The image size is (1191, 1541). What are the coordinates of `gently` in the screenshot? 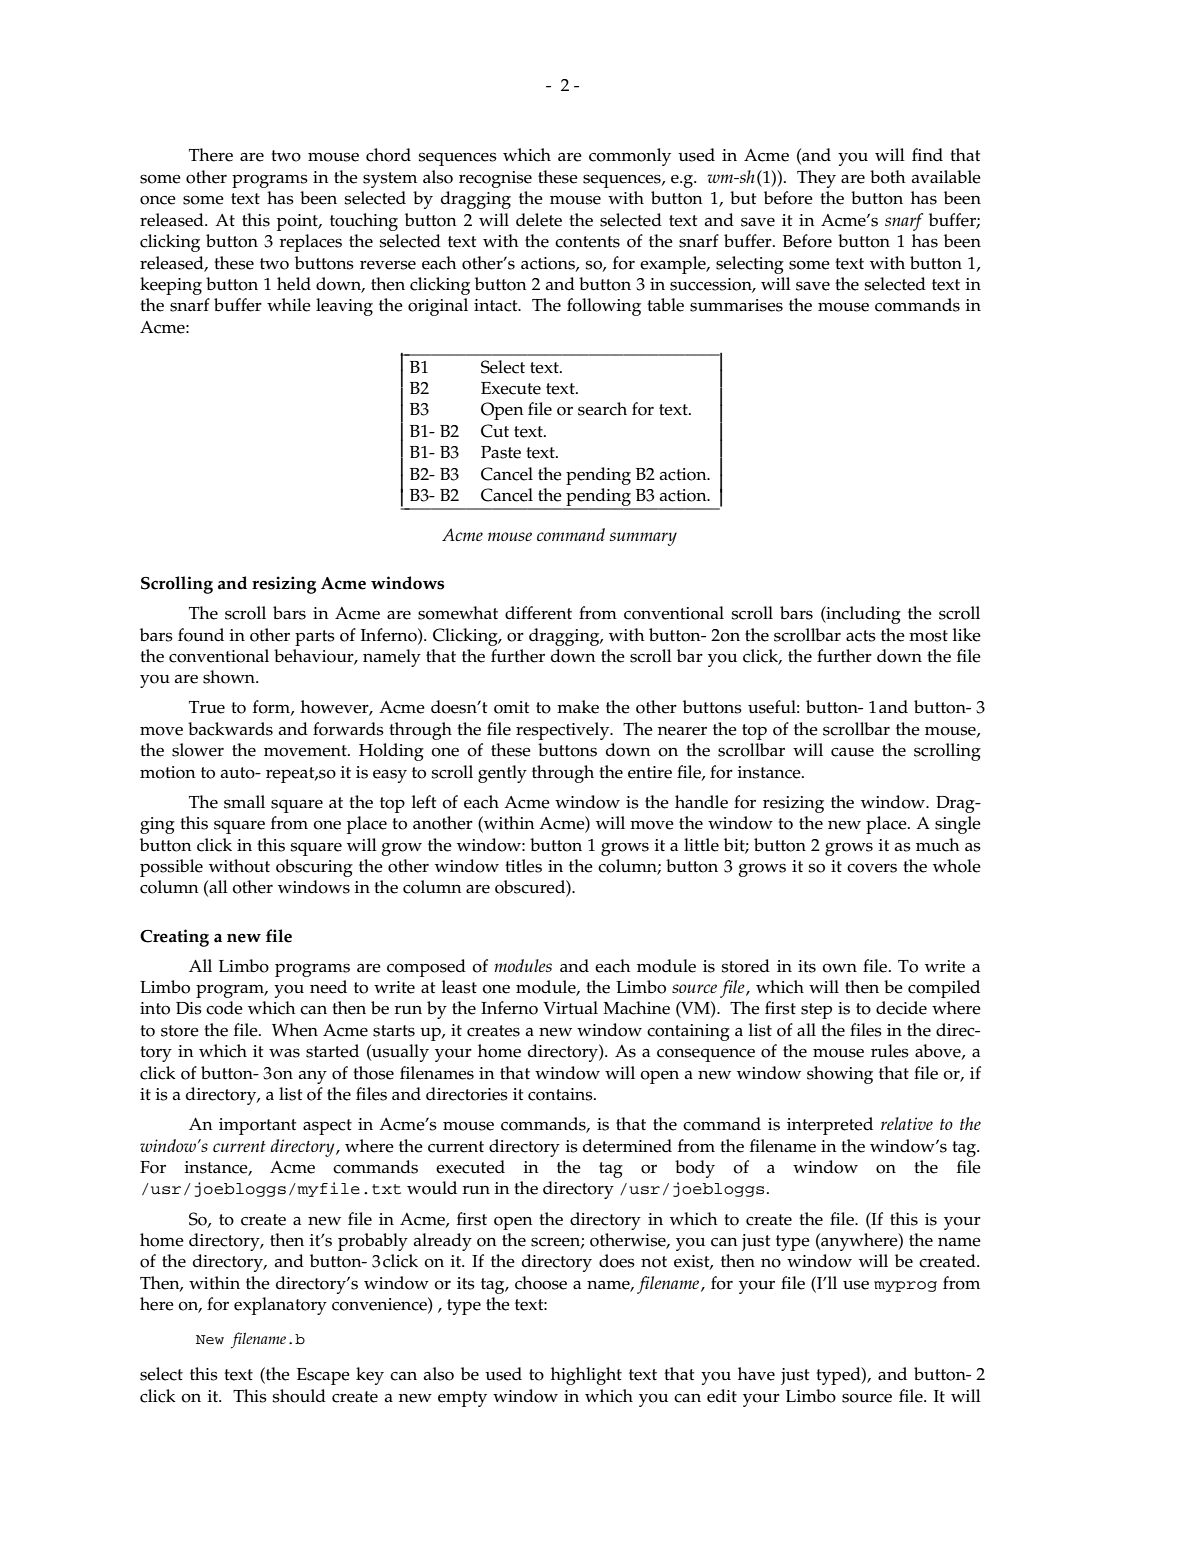 It's located at (502, 774).
